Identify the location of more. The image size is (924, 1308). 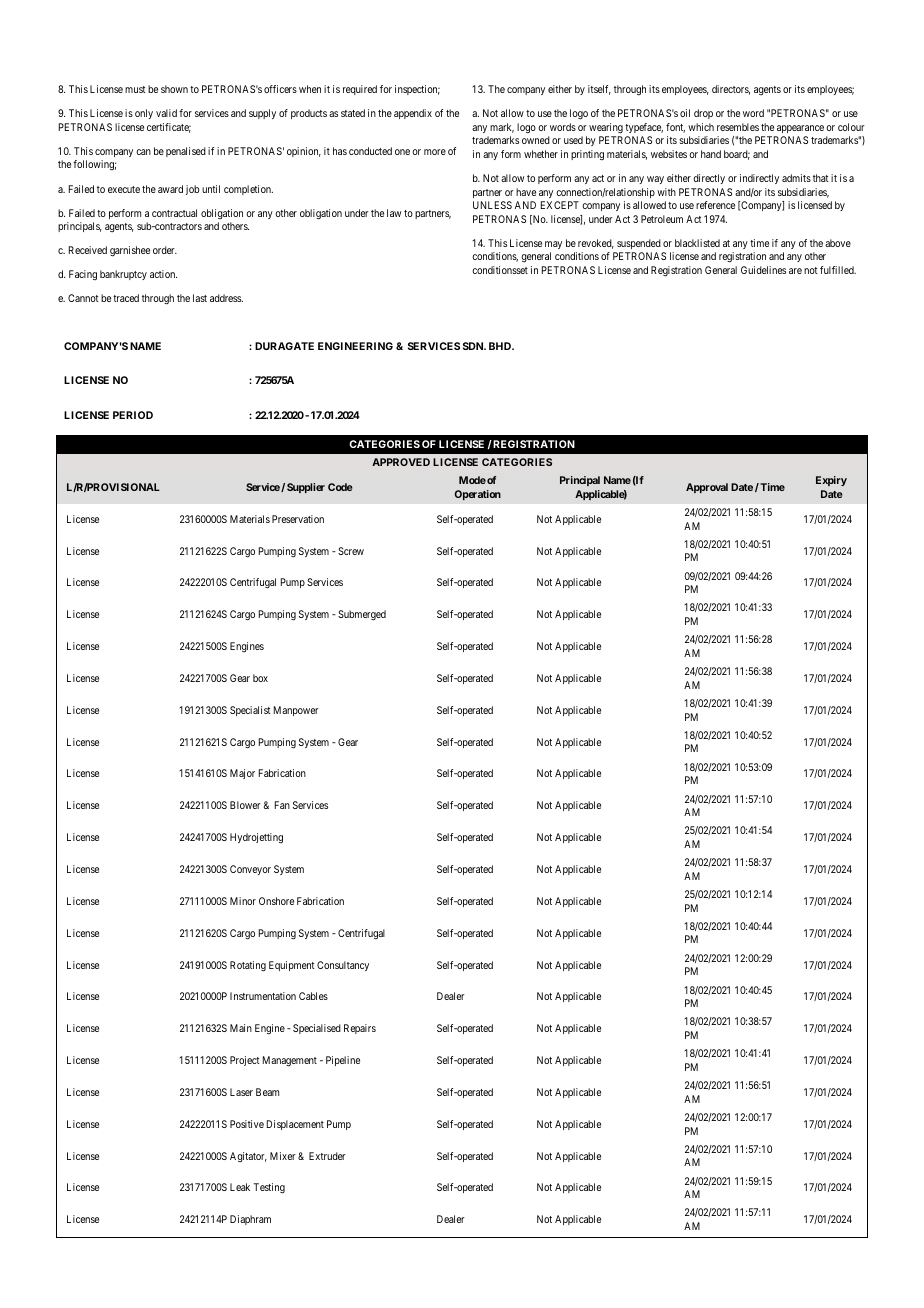
(435, 152).
